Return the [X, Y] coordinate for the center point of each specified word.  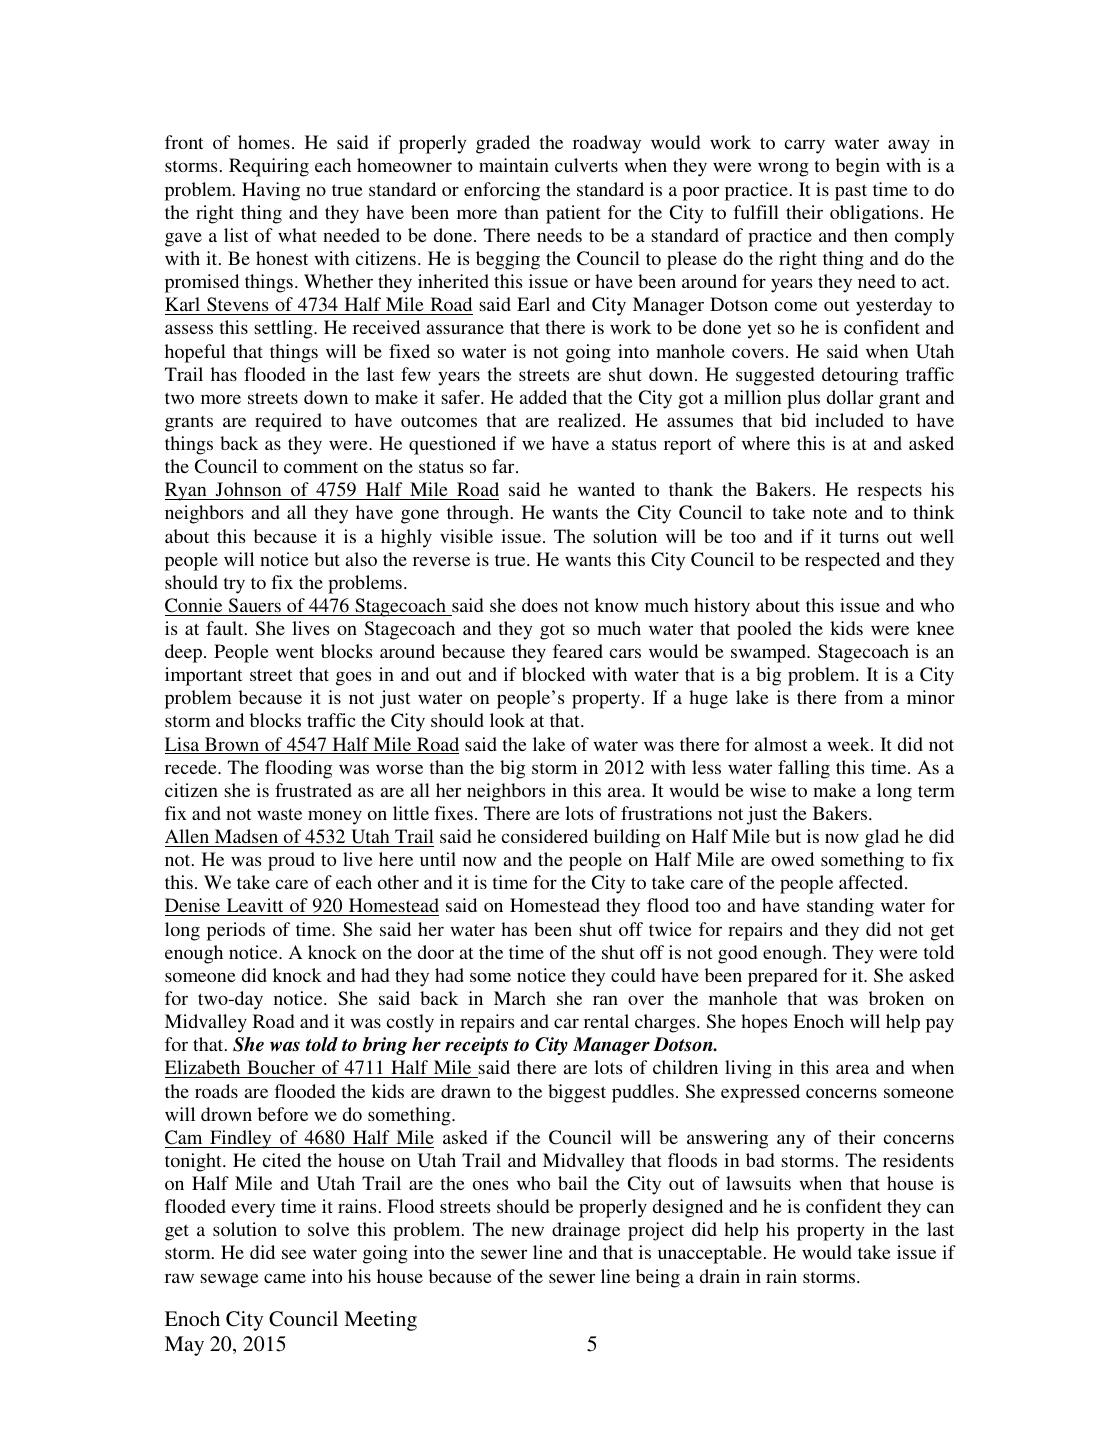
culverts [586, 165]
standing [840, 907]
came [285, 1278]
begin [858, 167]
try [234, 586]
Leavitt [255, 907]
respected [842, 561]
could [633, 975]
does [540, 605]
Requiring [269, 167]
